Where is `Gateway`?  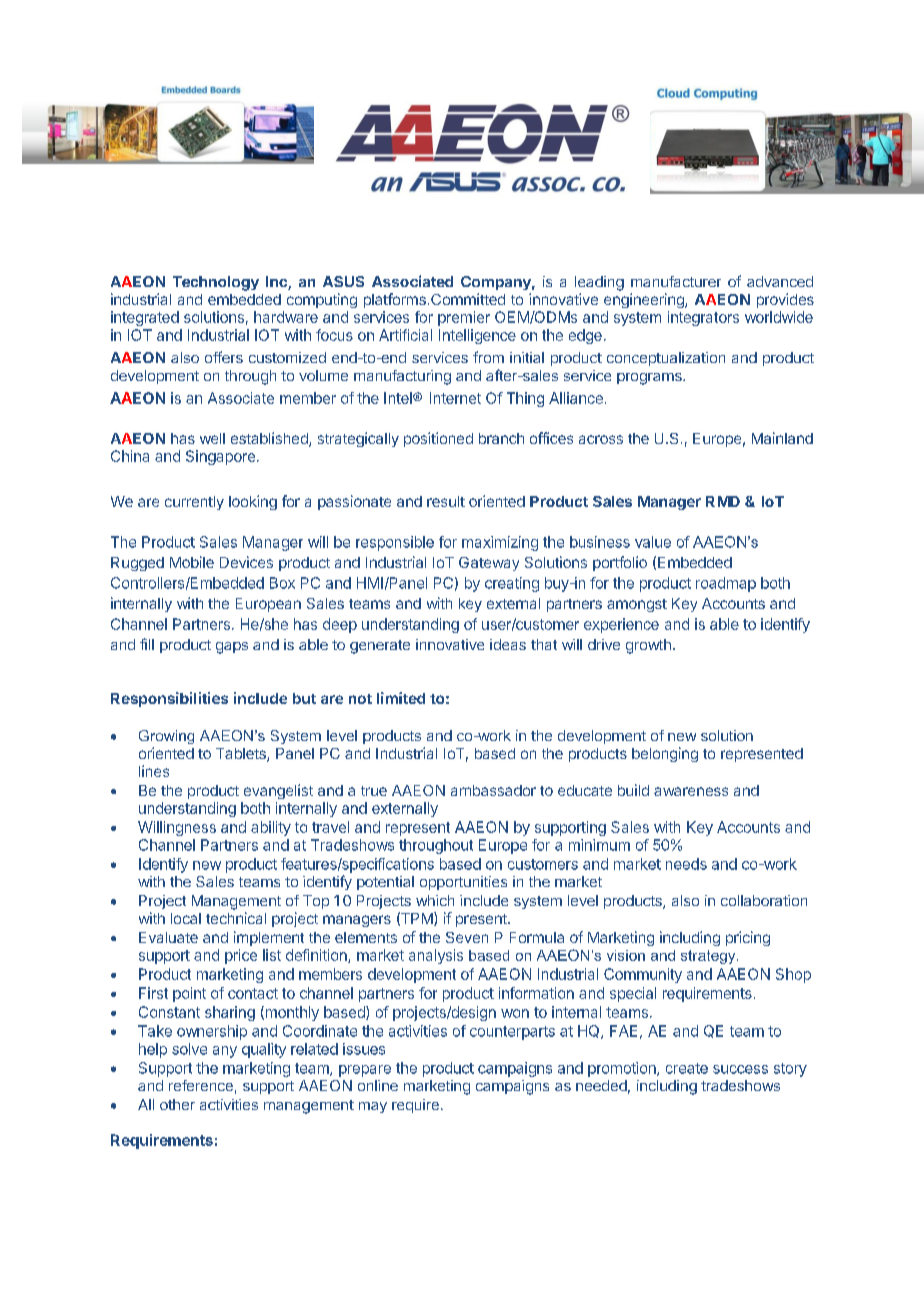 Gateway is located at coordinates (489, 564).
